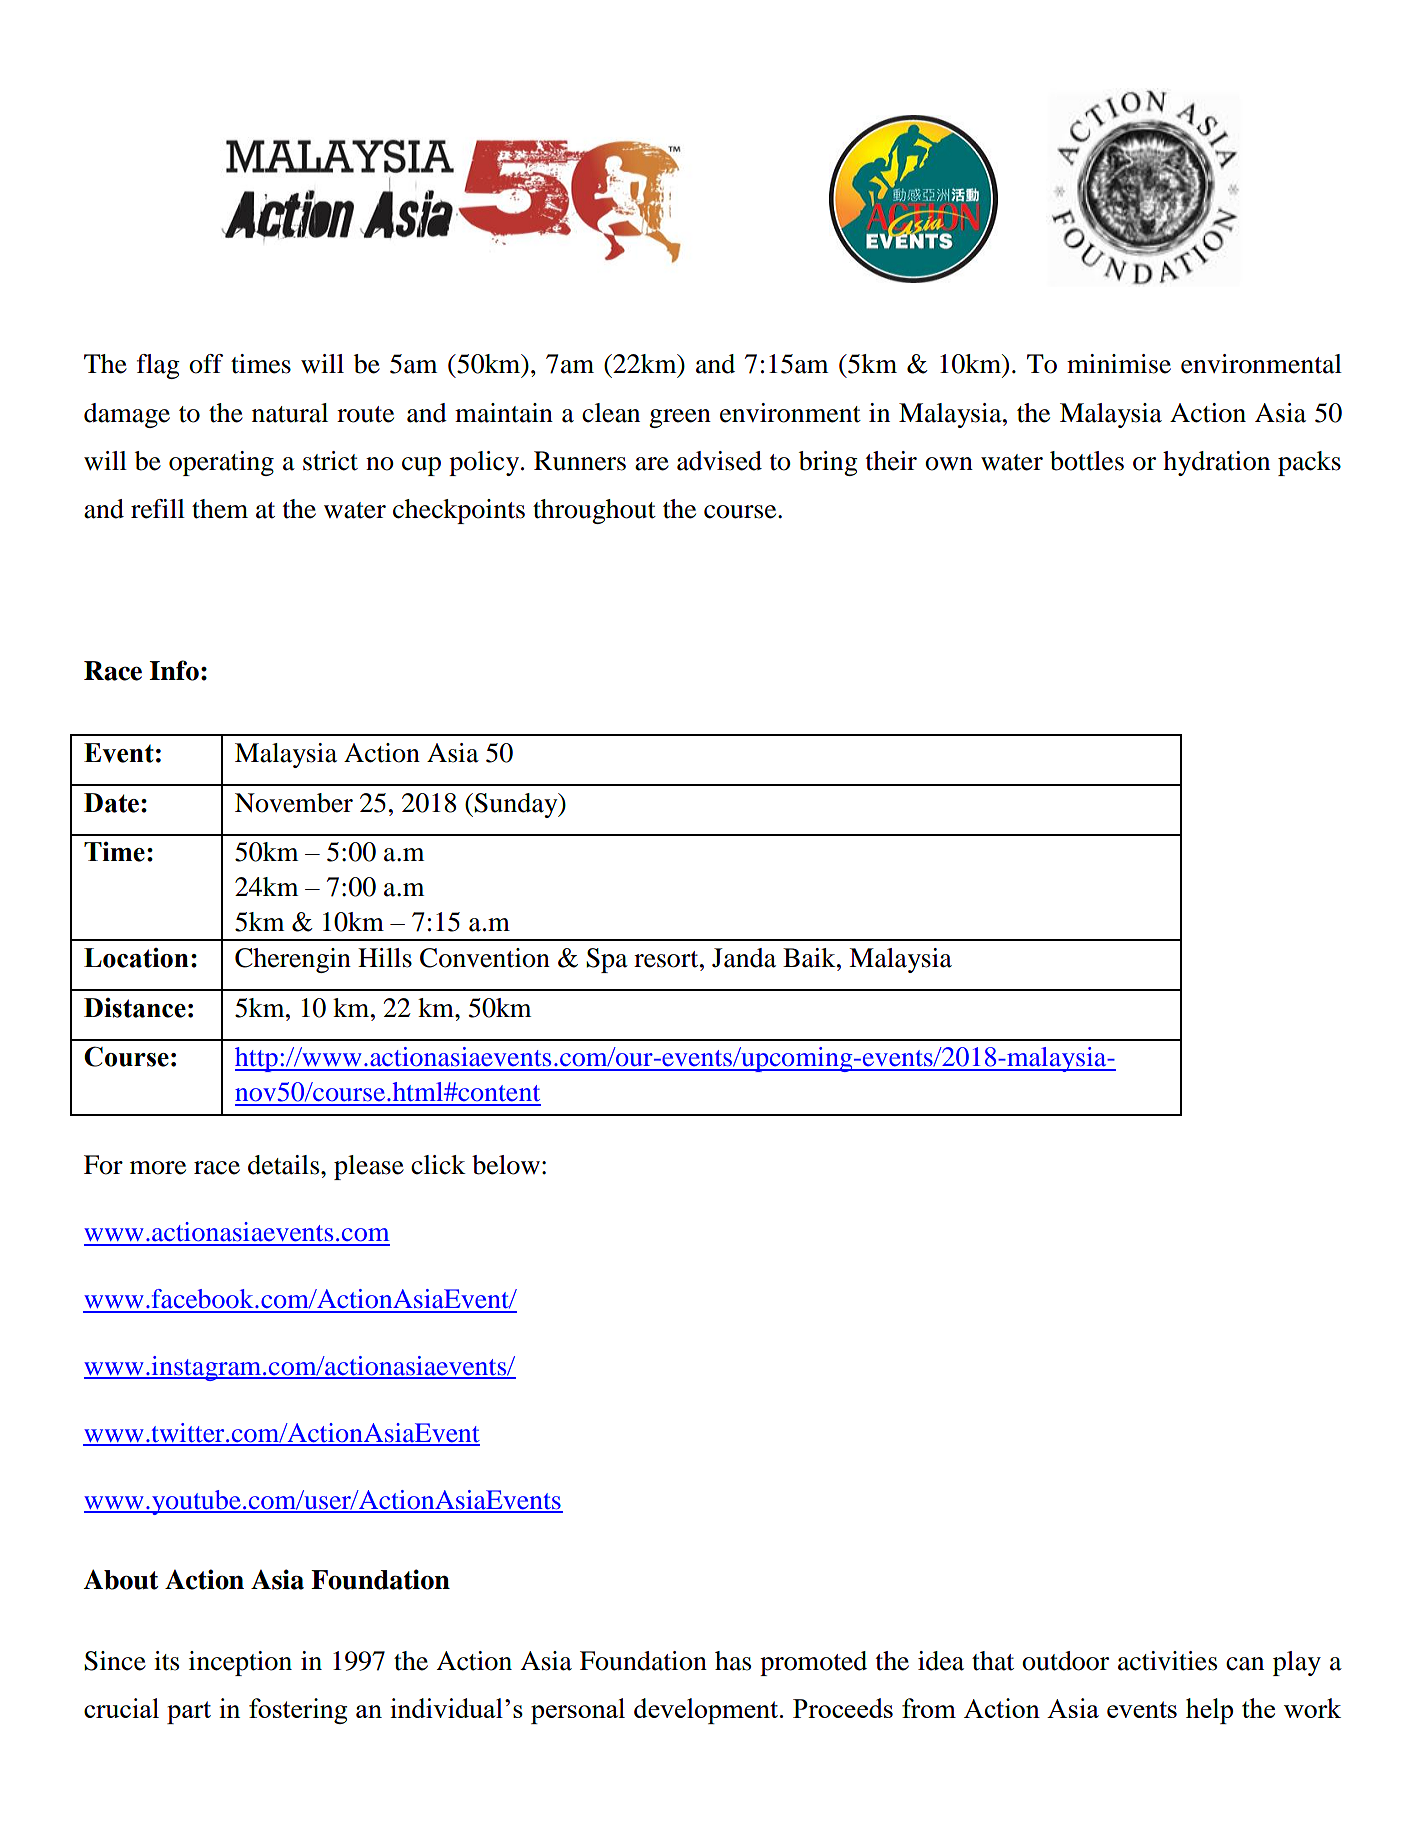 The width and height of the screenshot is (1426, 1846). Describe the element at coordinates (135, 1008) in the screenshot. I see `Distance` at that location.
